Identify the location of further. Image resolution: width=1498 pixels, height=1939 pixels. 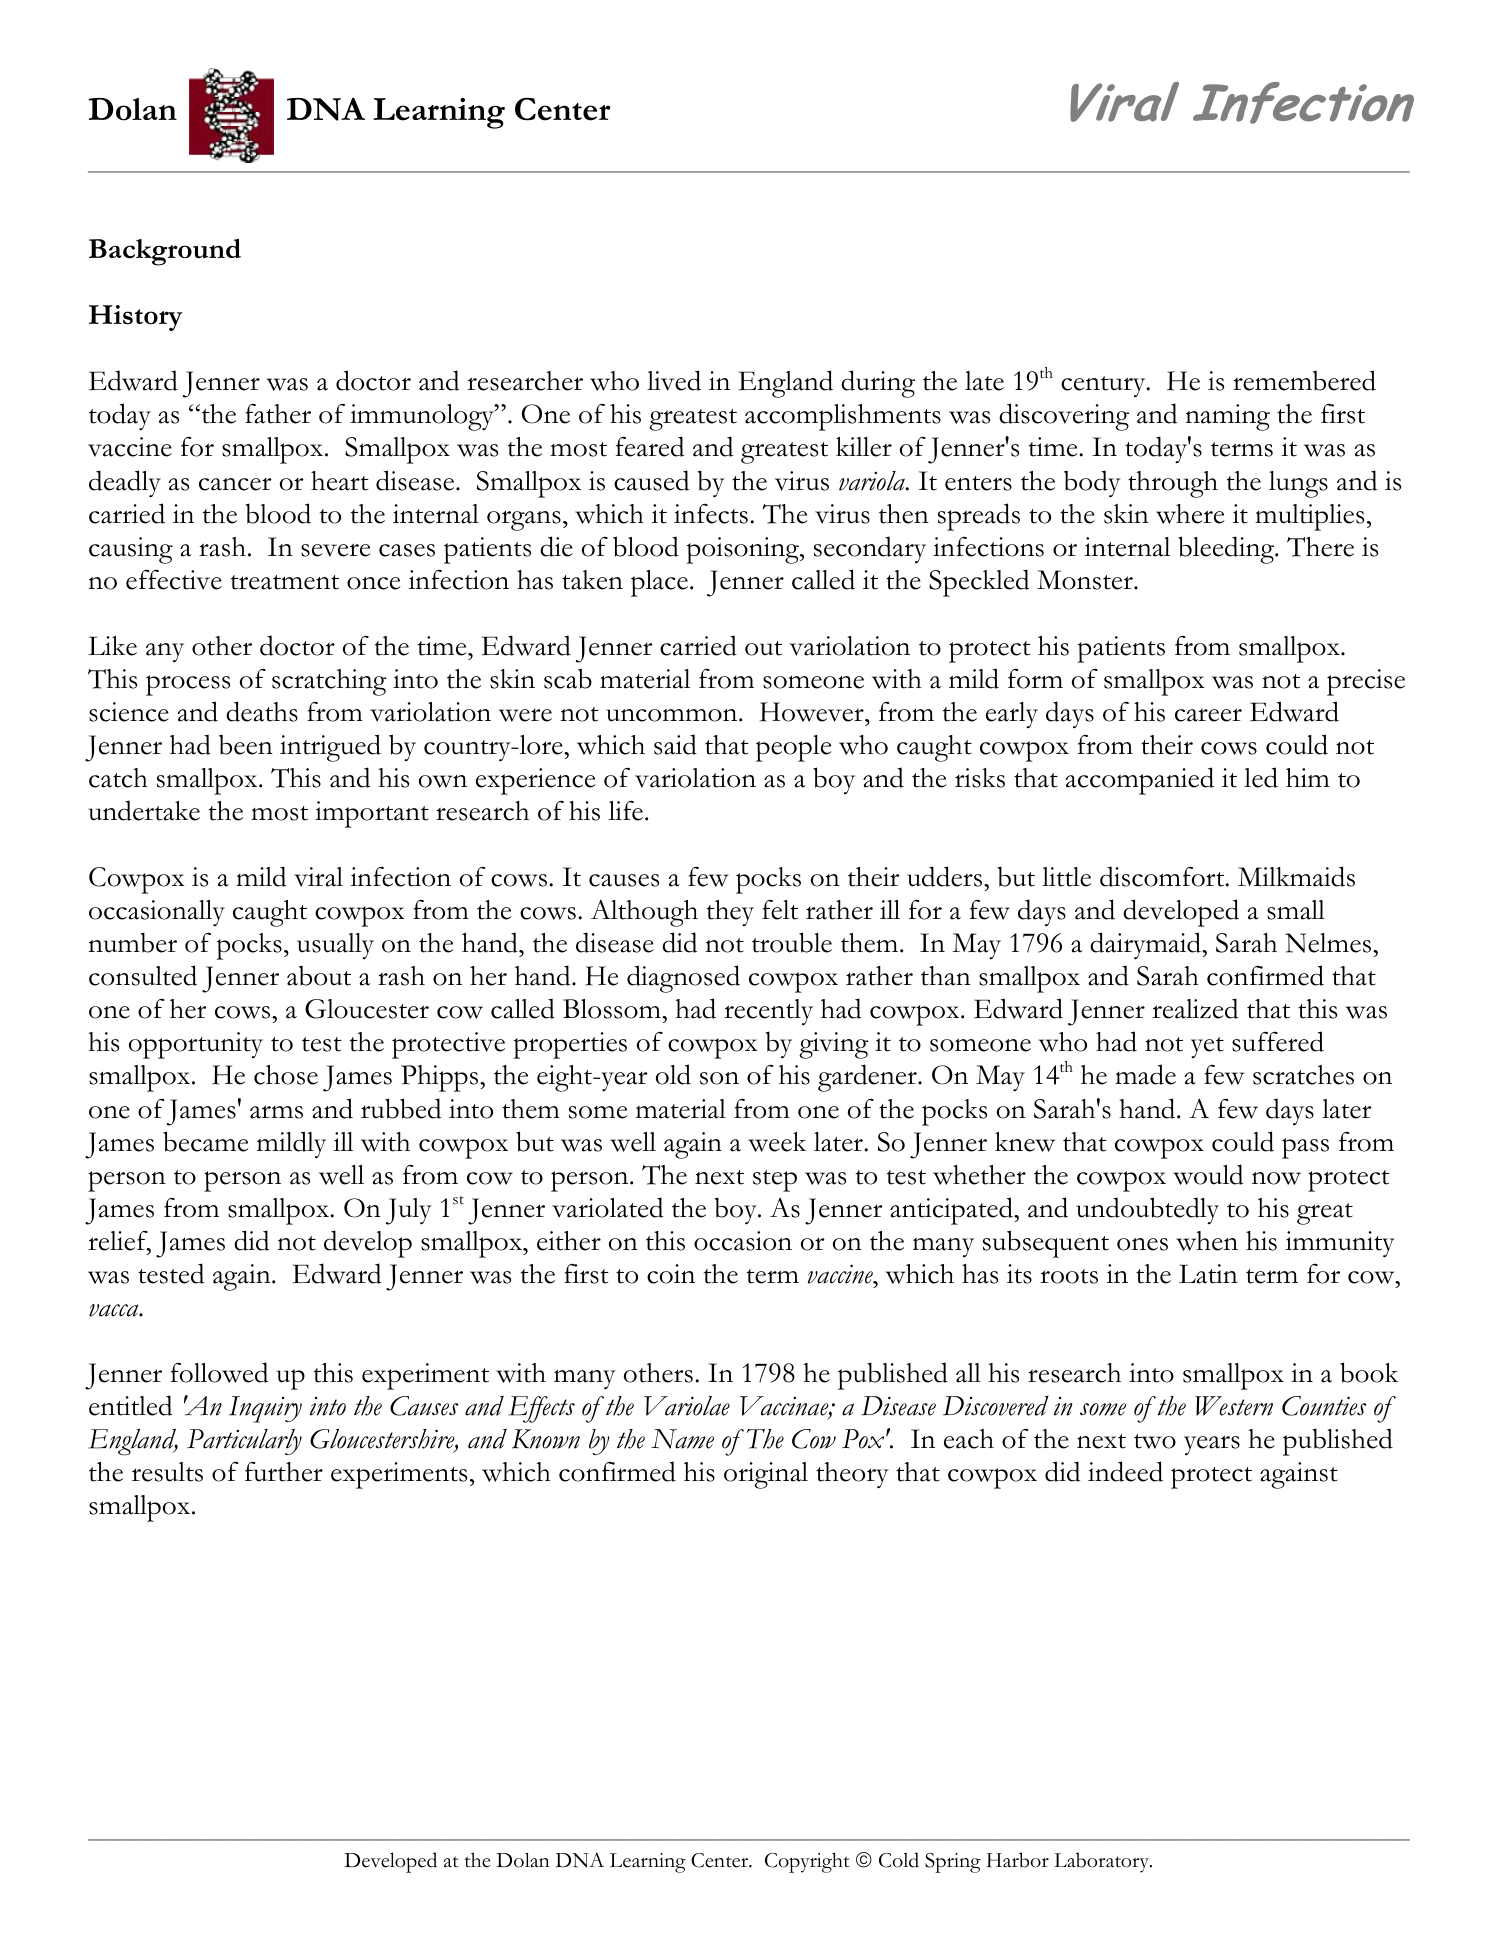
(284, 1472).
